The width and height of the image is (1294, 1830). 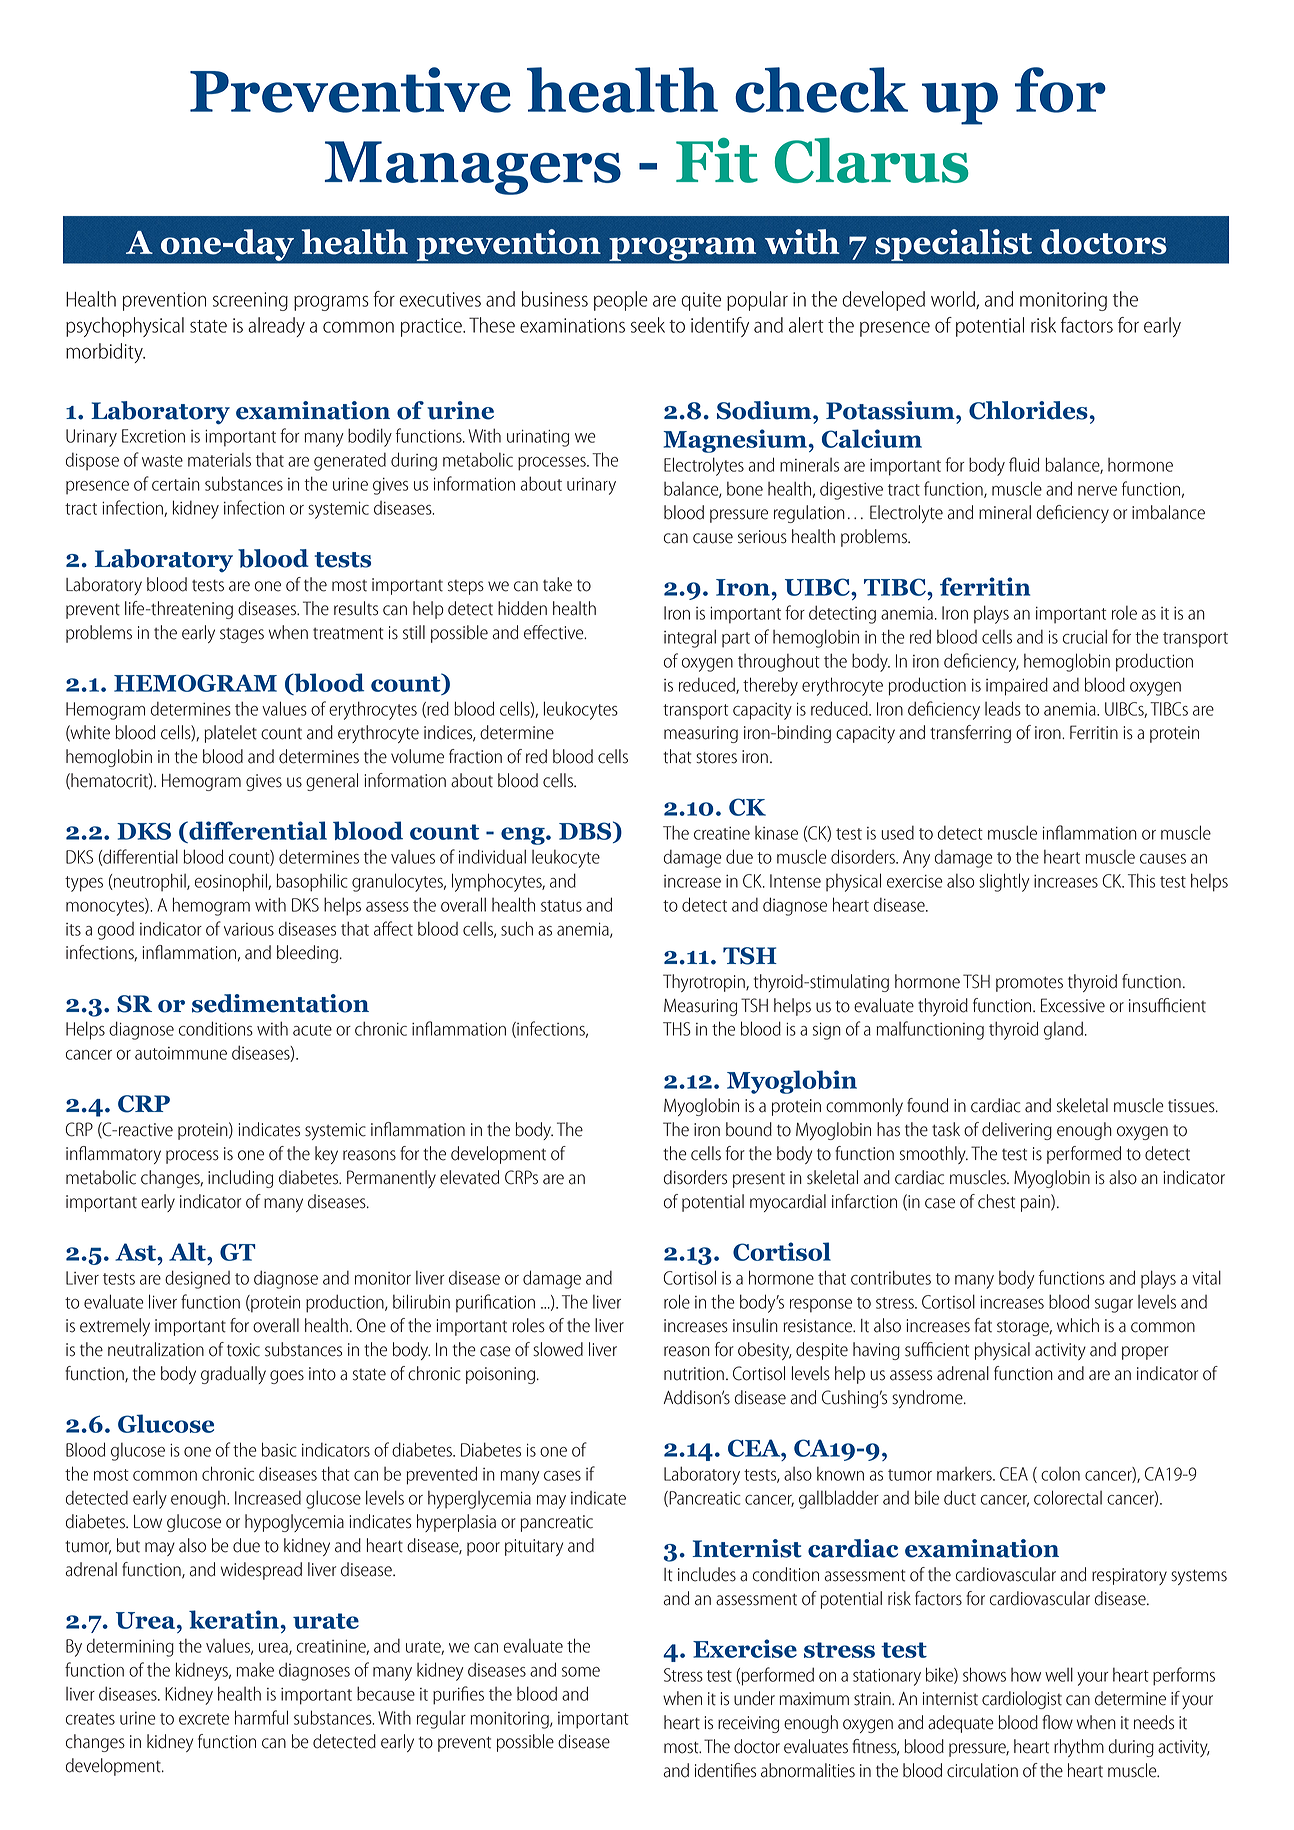 I want to click on promotes, so click(x=1029, y=984).
